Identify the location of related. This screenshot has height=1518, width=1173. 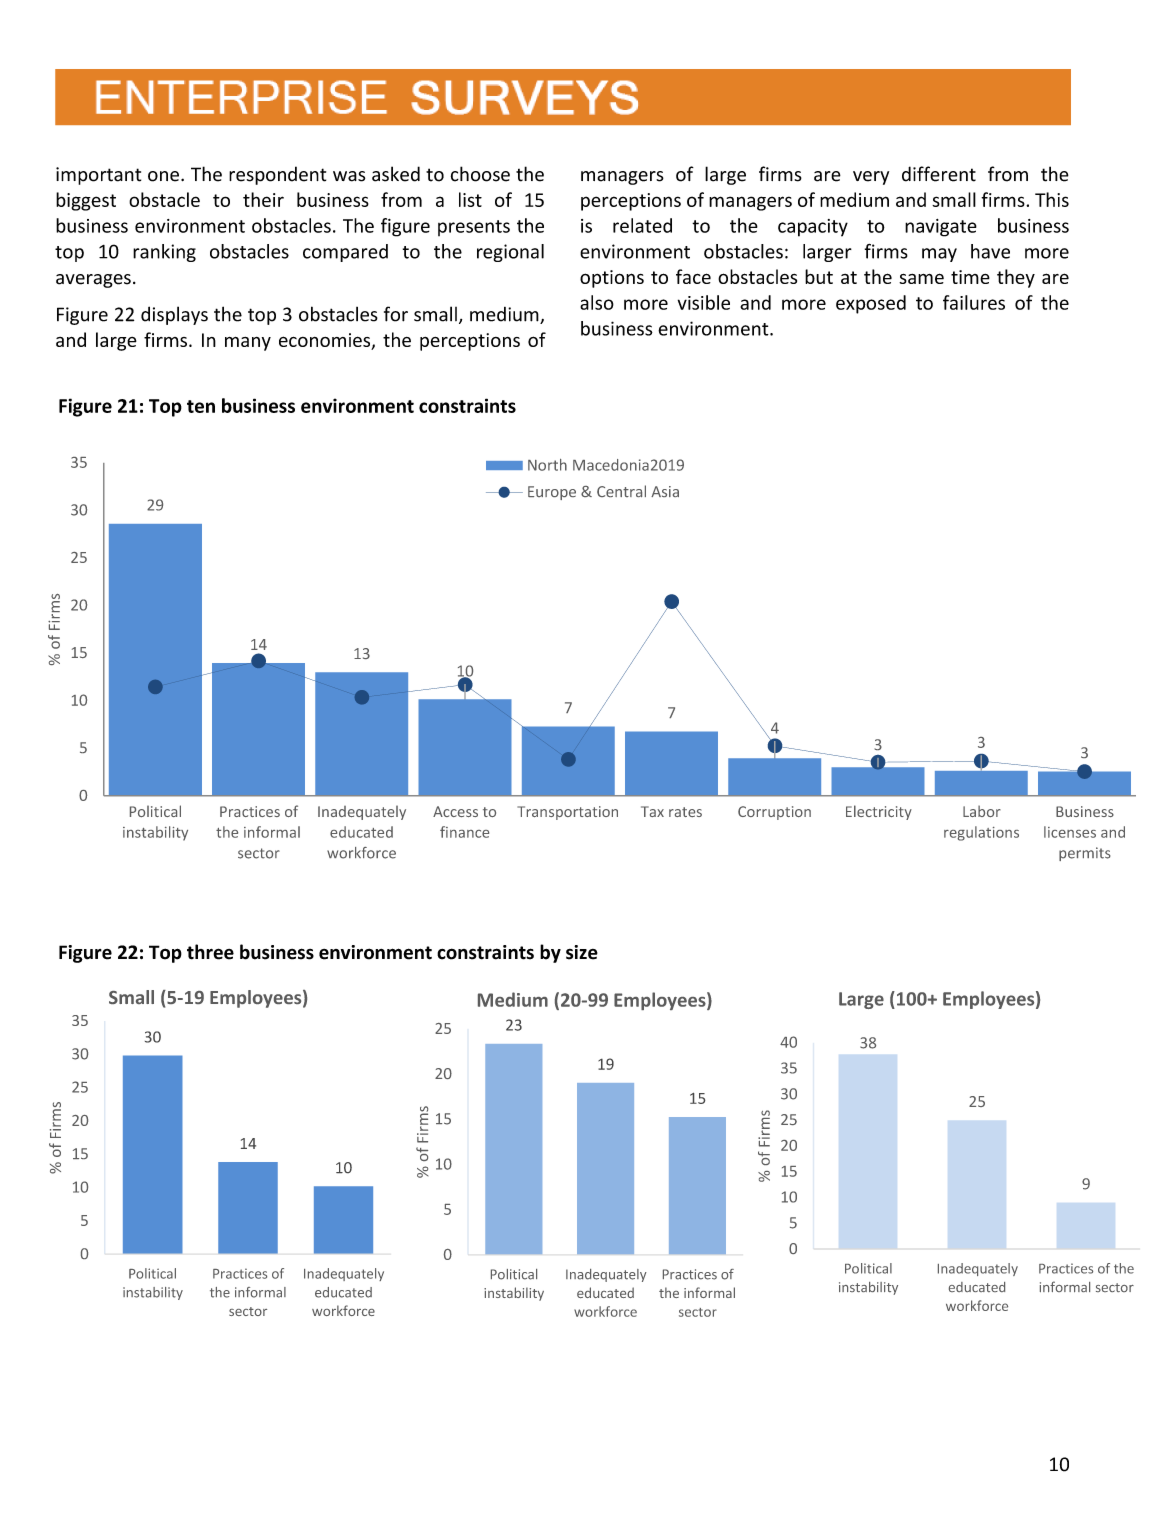
(642, 225).
